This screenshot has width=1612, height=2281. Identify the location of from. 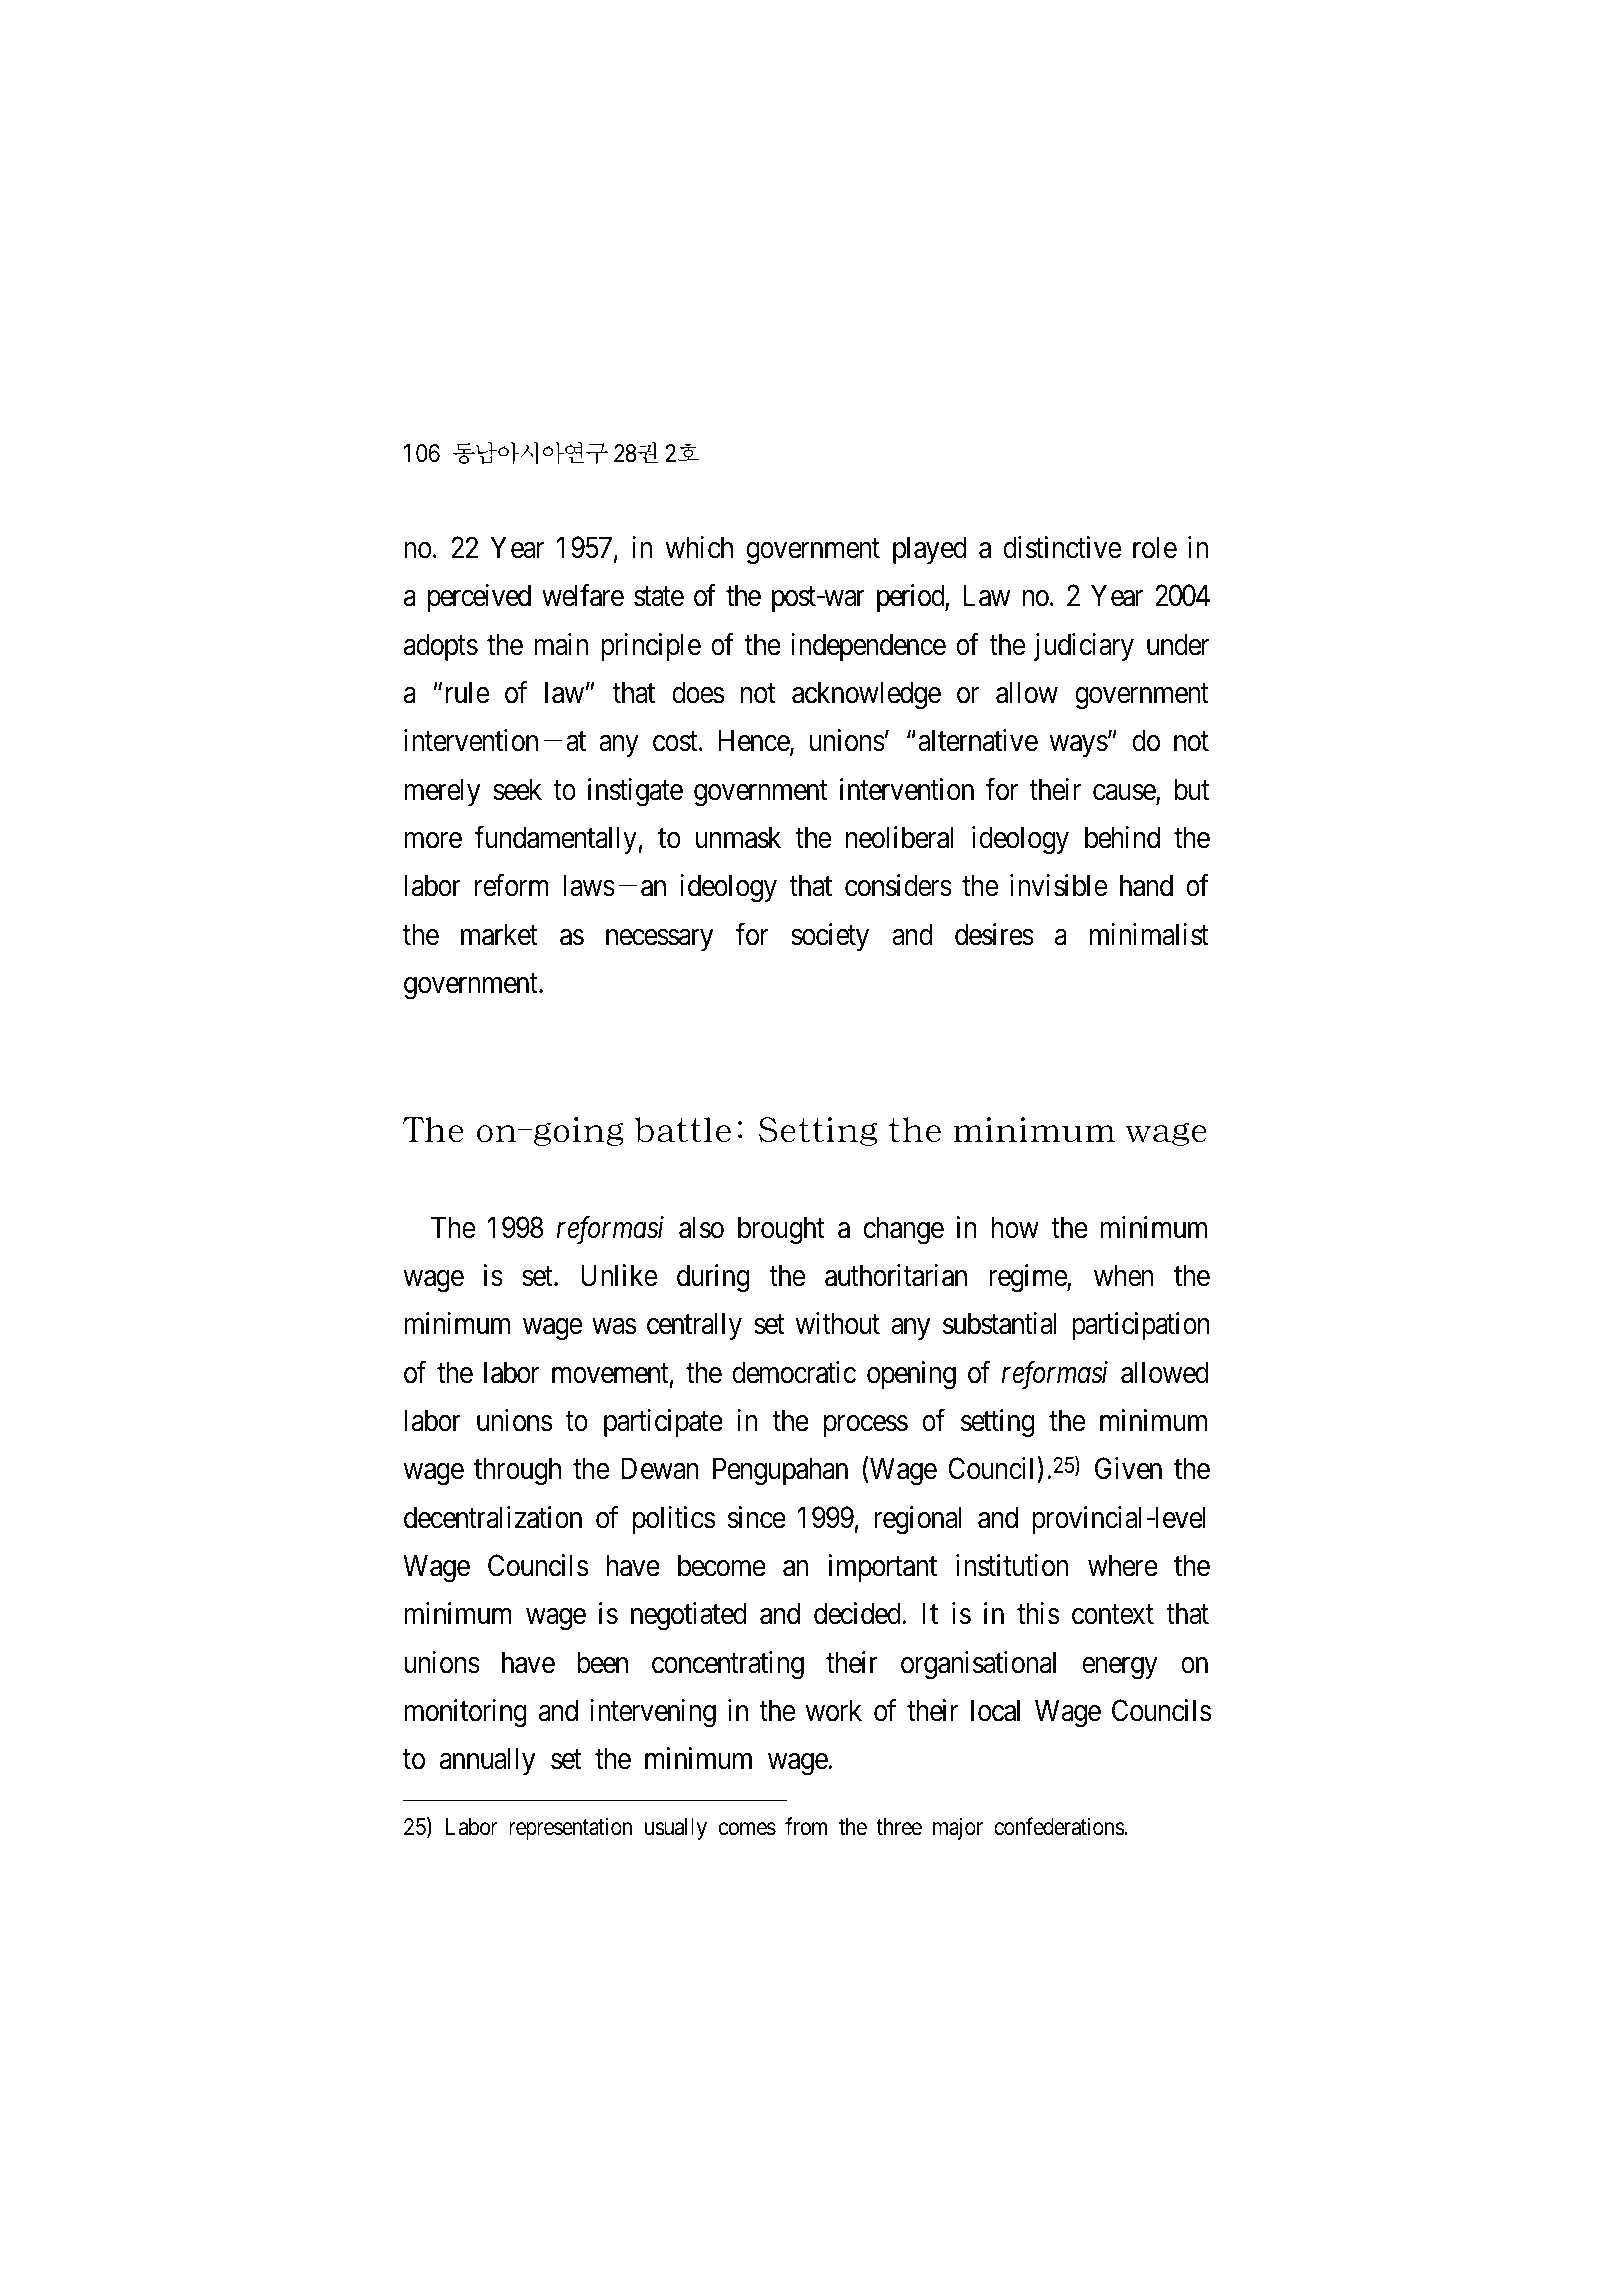
(806, 1826).
